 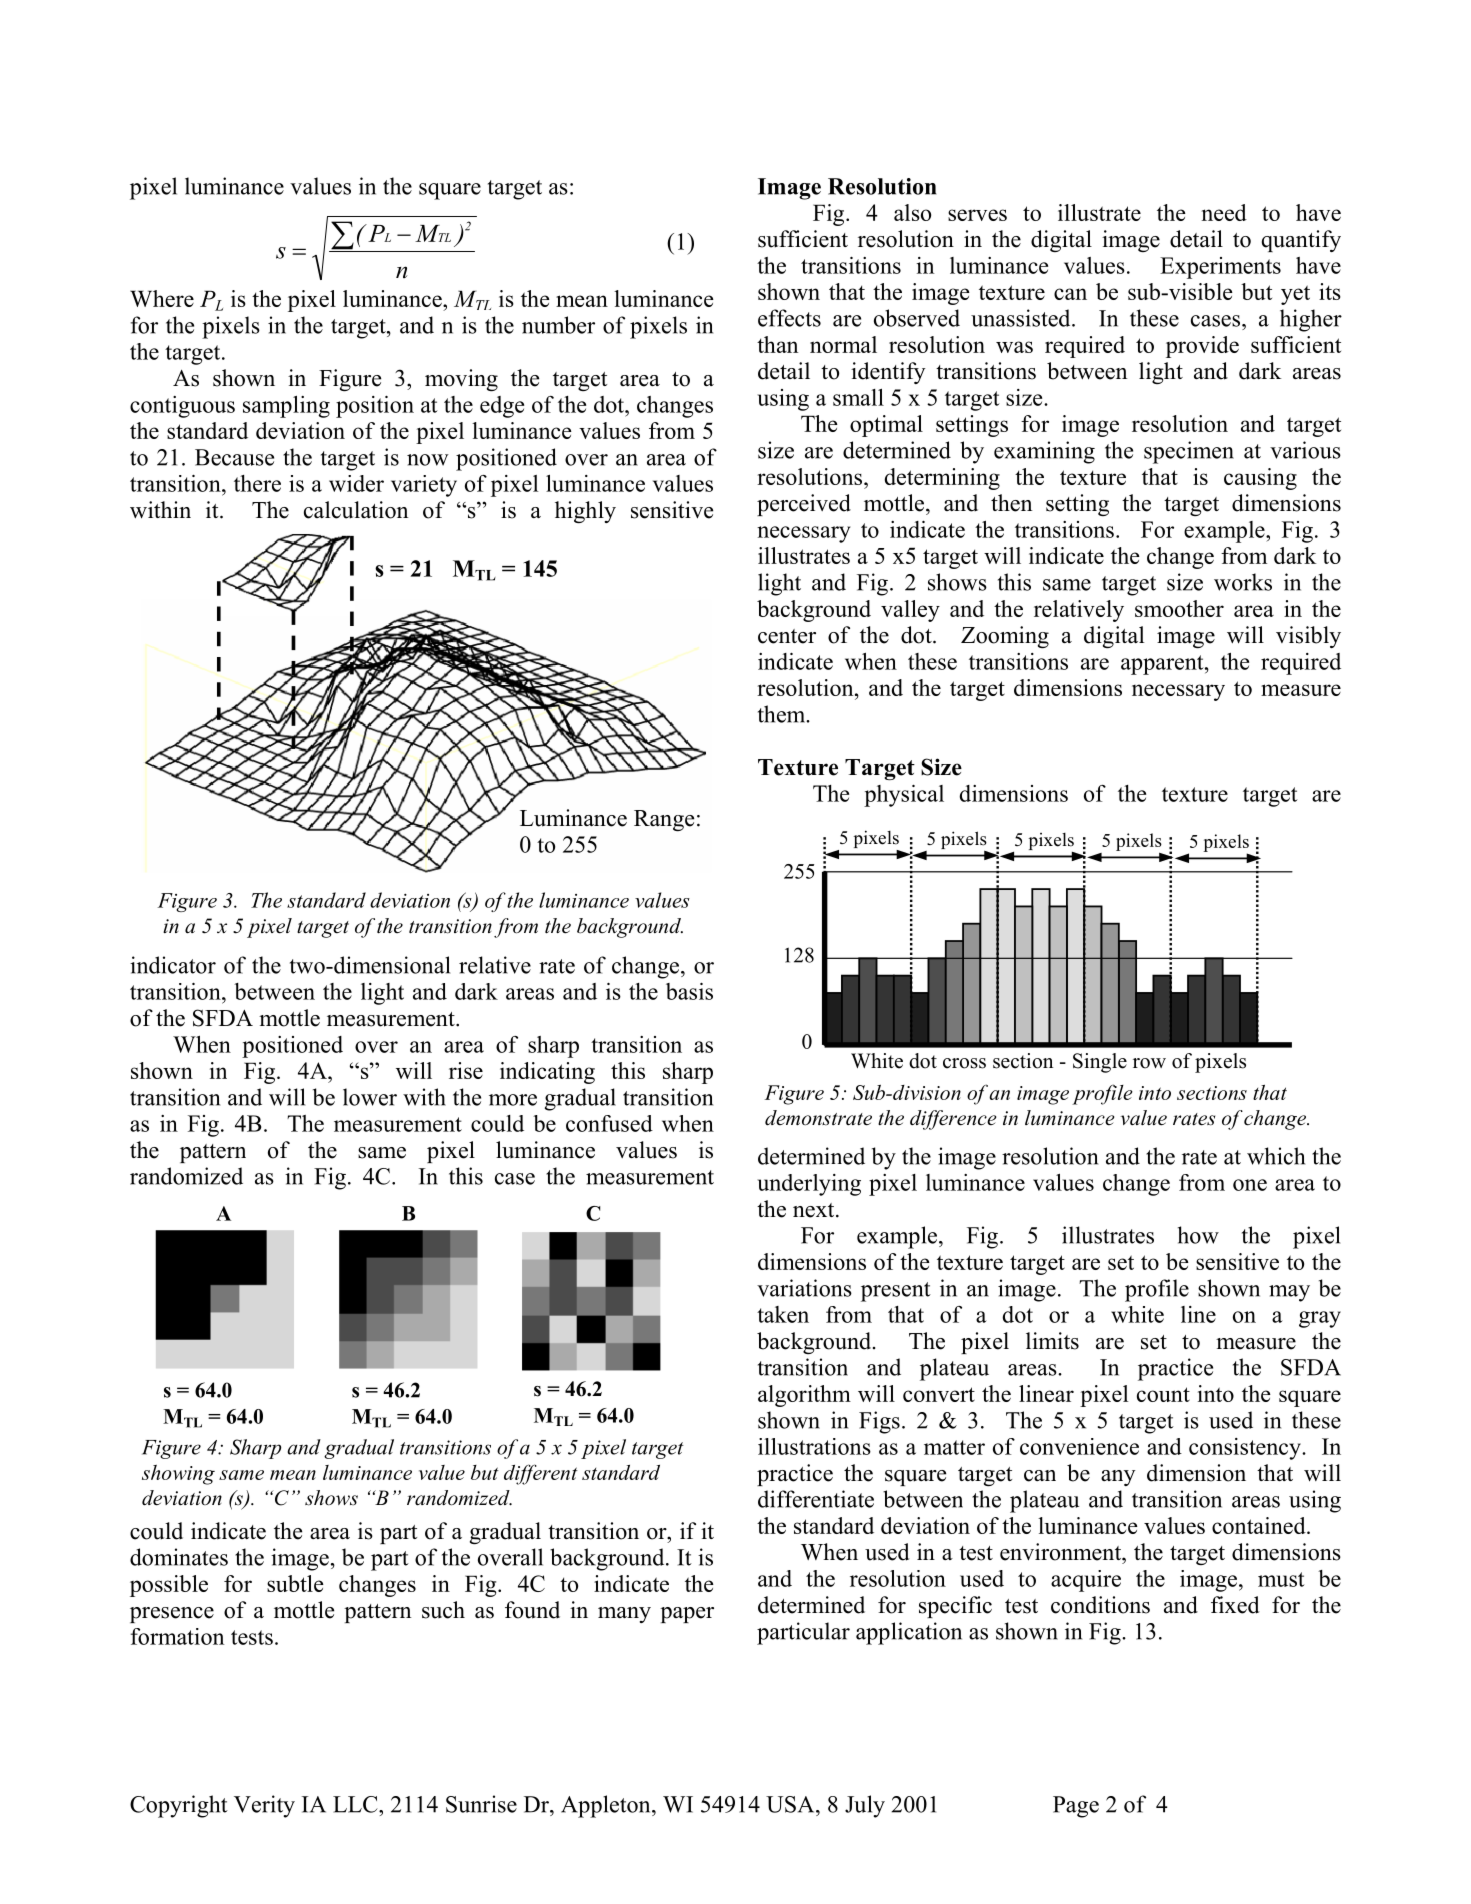 What do you see at coordinates (356, 510) in the document?
I see `calculation` at bounding box center [356, 510].
